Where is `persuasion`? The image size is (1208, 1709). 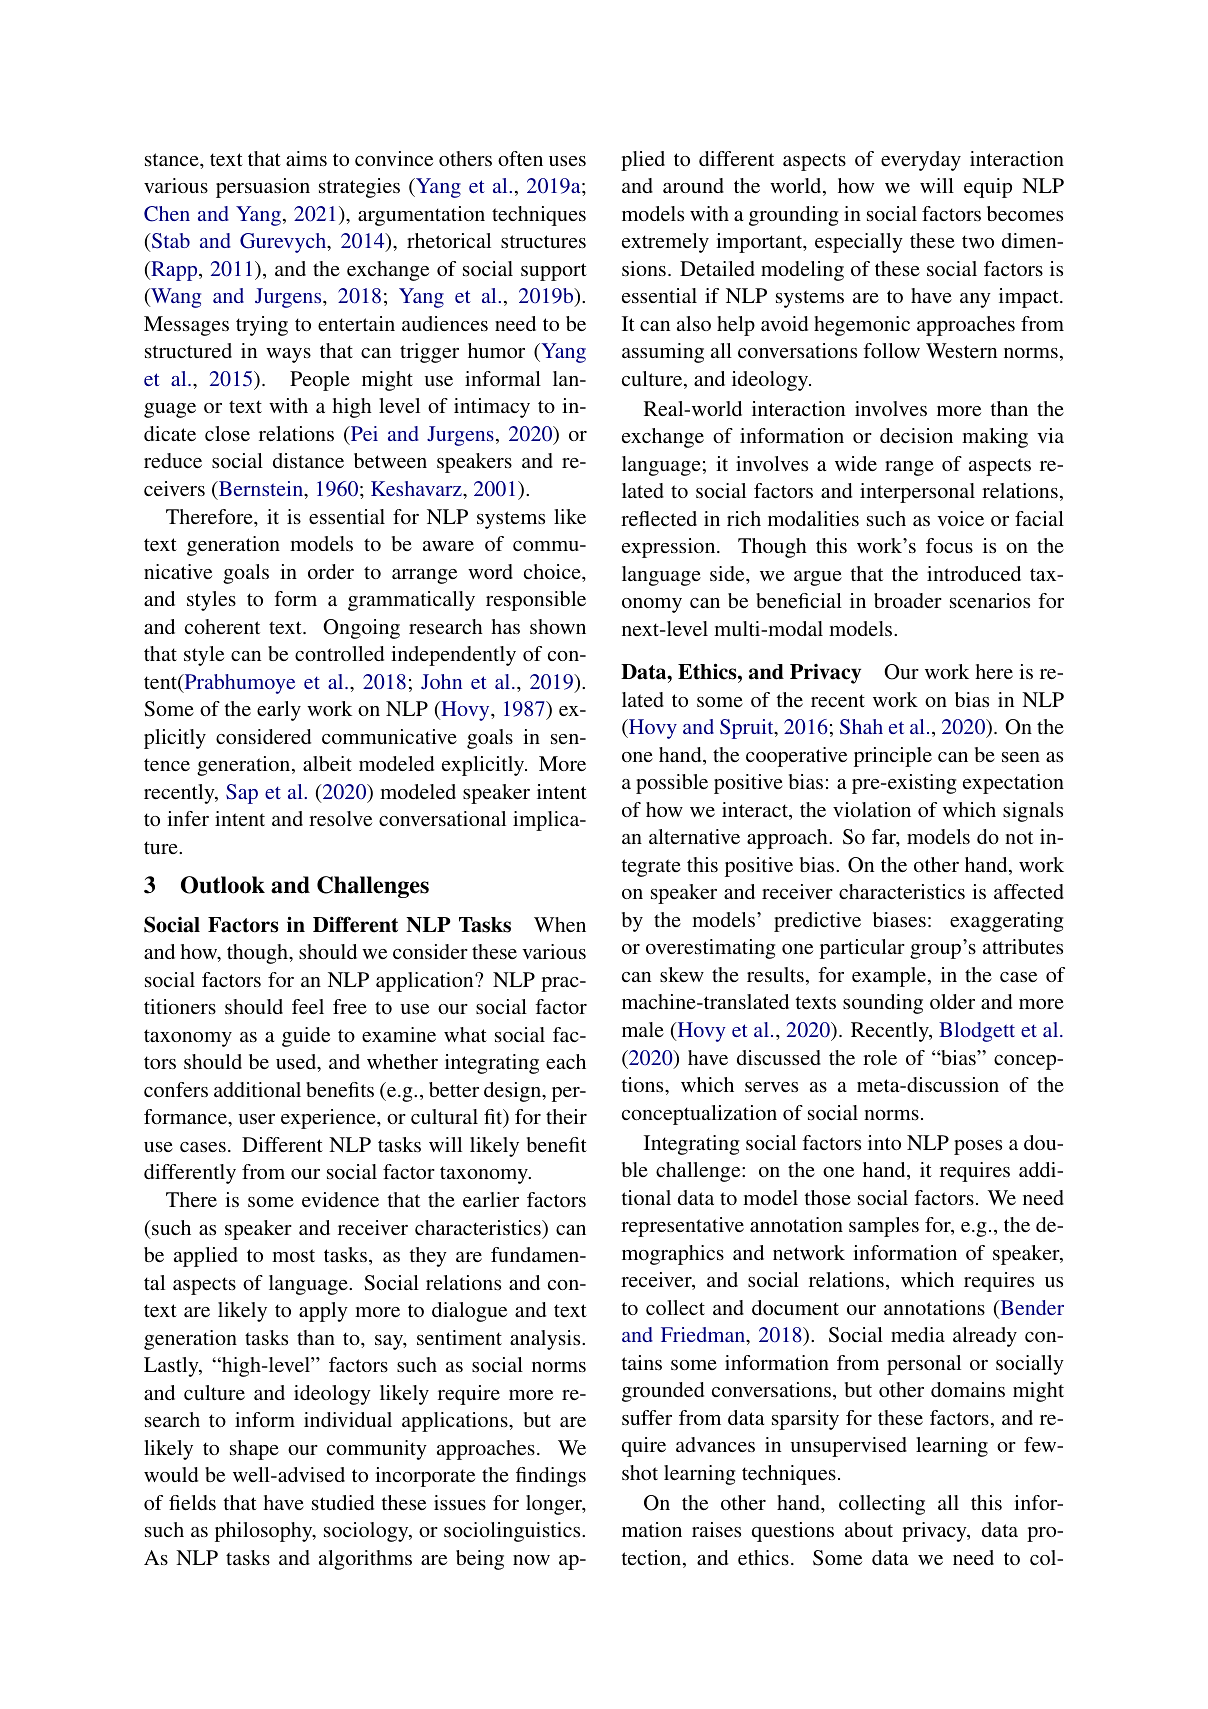 persuasion is located at coordinates (263, 188).
